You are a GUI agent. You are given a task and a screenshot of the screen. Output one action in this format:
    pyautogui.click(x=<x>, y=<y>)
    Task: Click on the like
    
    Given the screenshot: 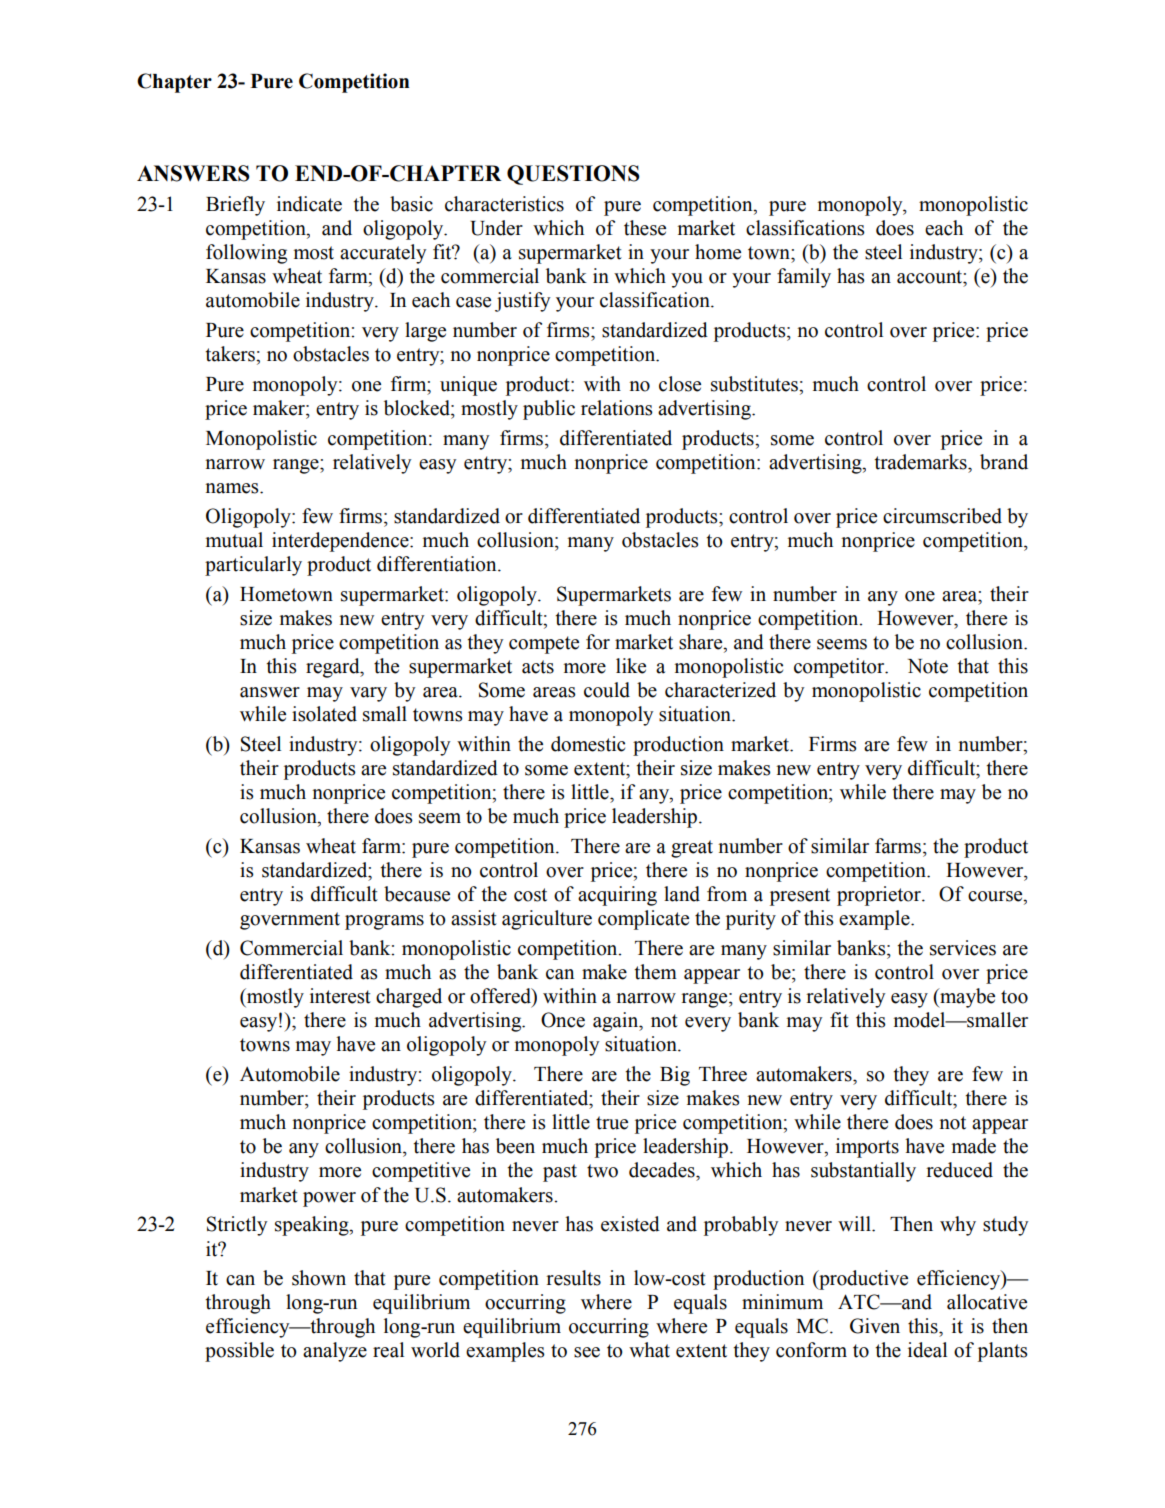 What is the action you would take?
    pyautogui.click(x=631, y=666)
